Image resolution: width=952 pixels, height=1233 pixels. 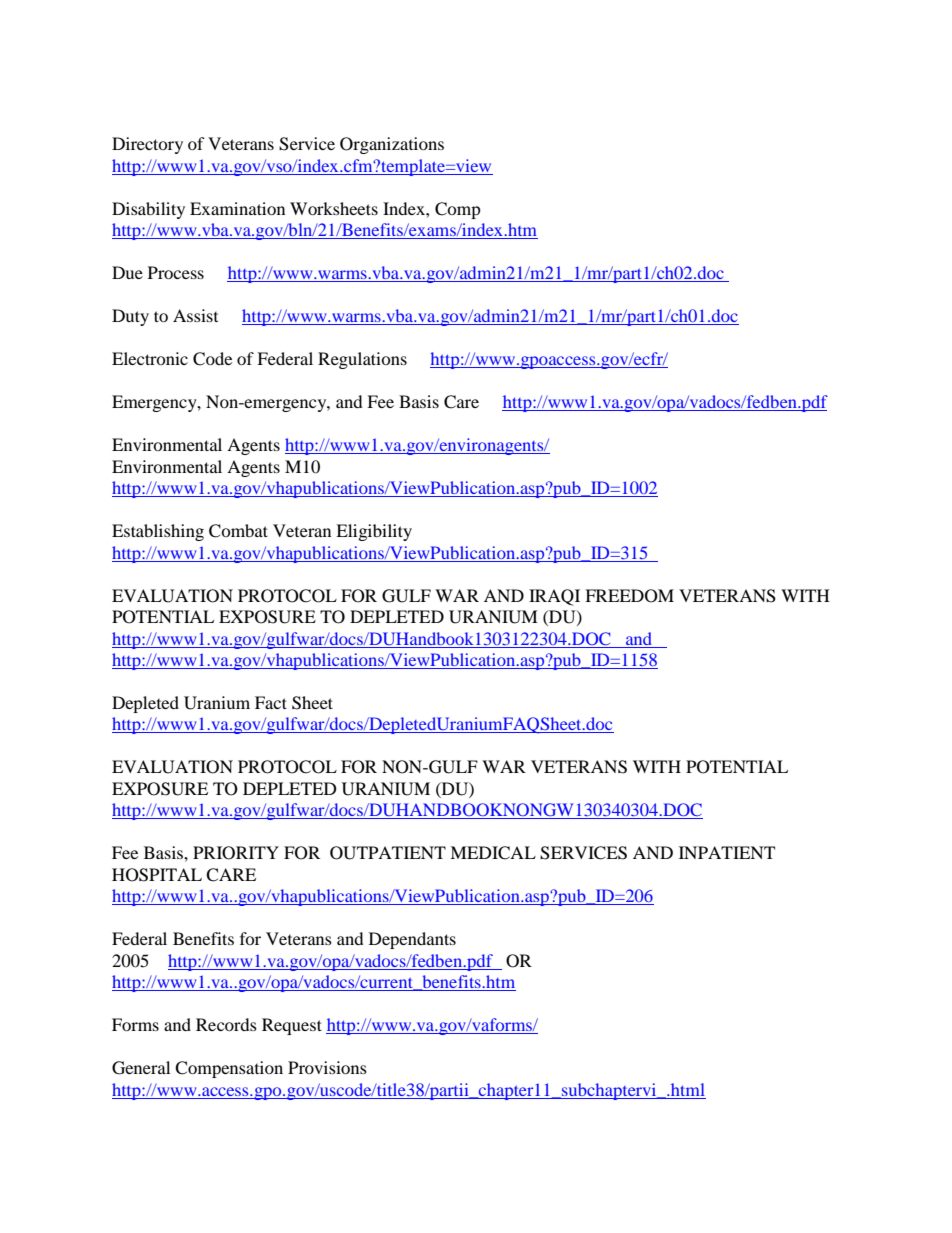 What do you see at coordinates (237, 208) in the image?
I see `Examination` at bounding box center [237, 208].
